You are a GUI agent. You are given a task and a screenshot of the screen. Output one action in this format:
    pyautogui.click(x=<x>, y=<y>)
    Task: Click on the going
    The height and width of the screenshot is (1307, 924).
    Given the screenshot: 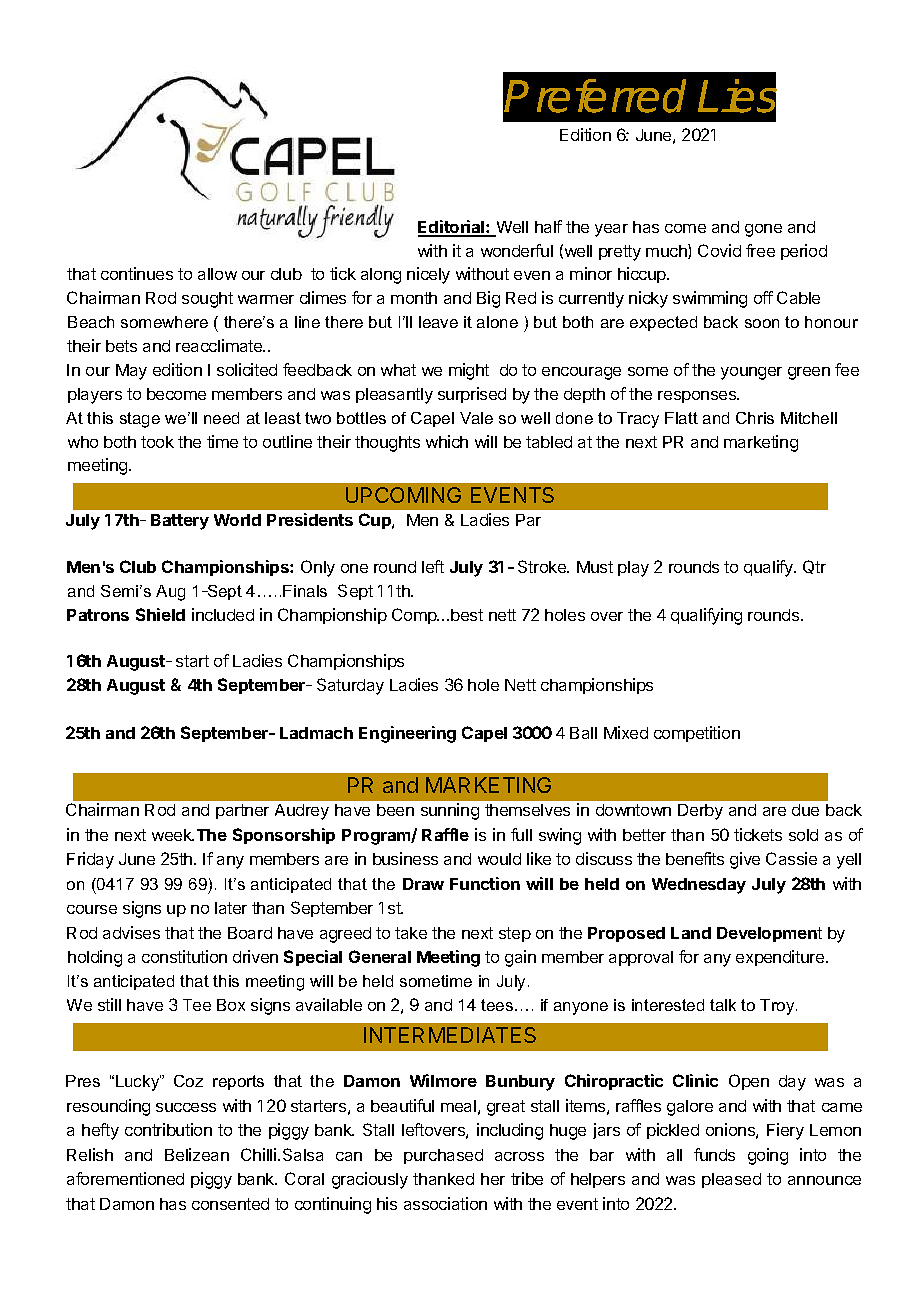 What is the action you would take?
    pyautogui.click(x=768, y=1156)
